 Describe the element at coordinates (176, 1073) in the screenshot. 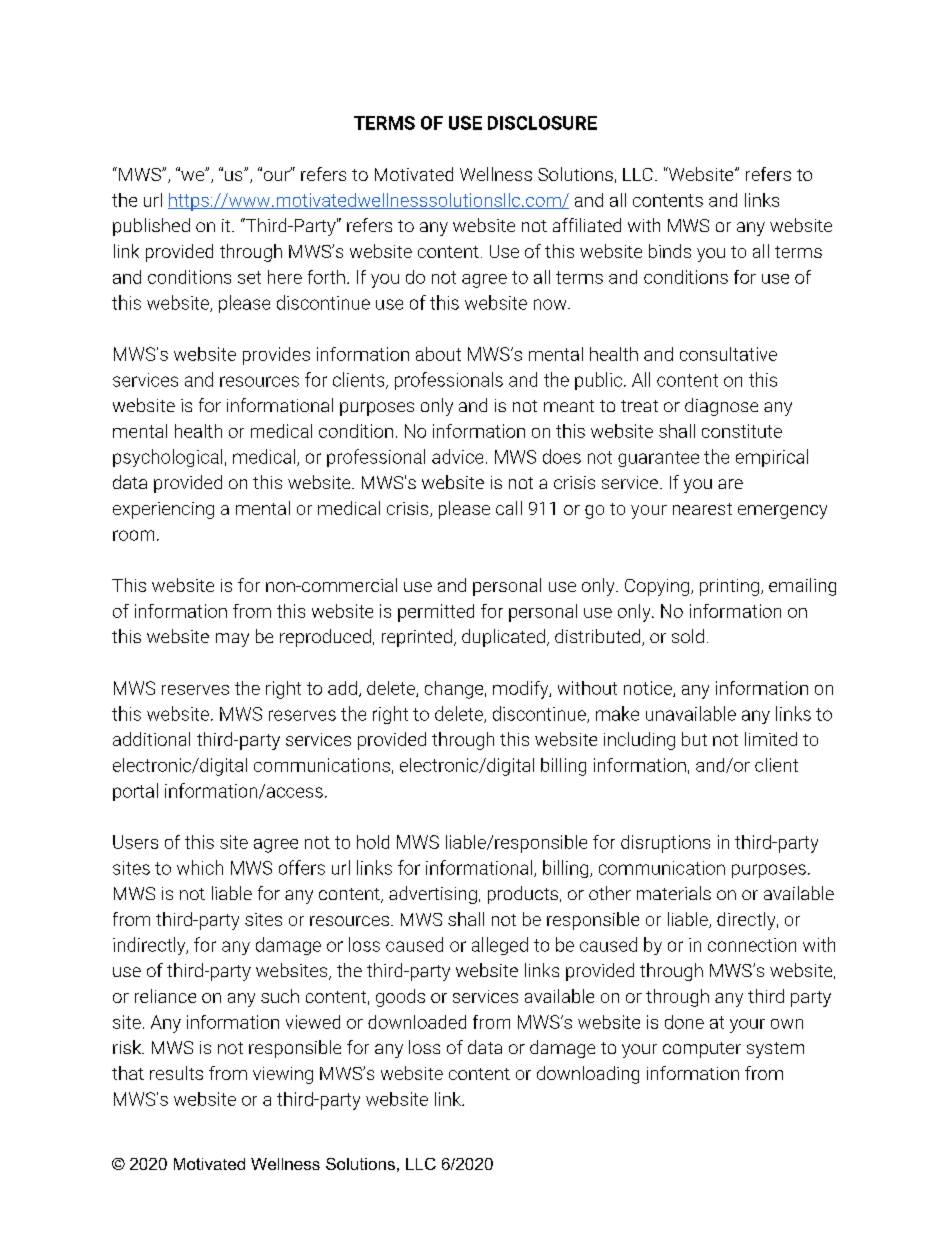

I see `results` at that location.
